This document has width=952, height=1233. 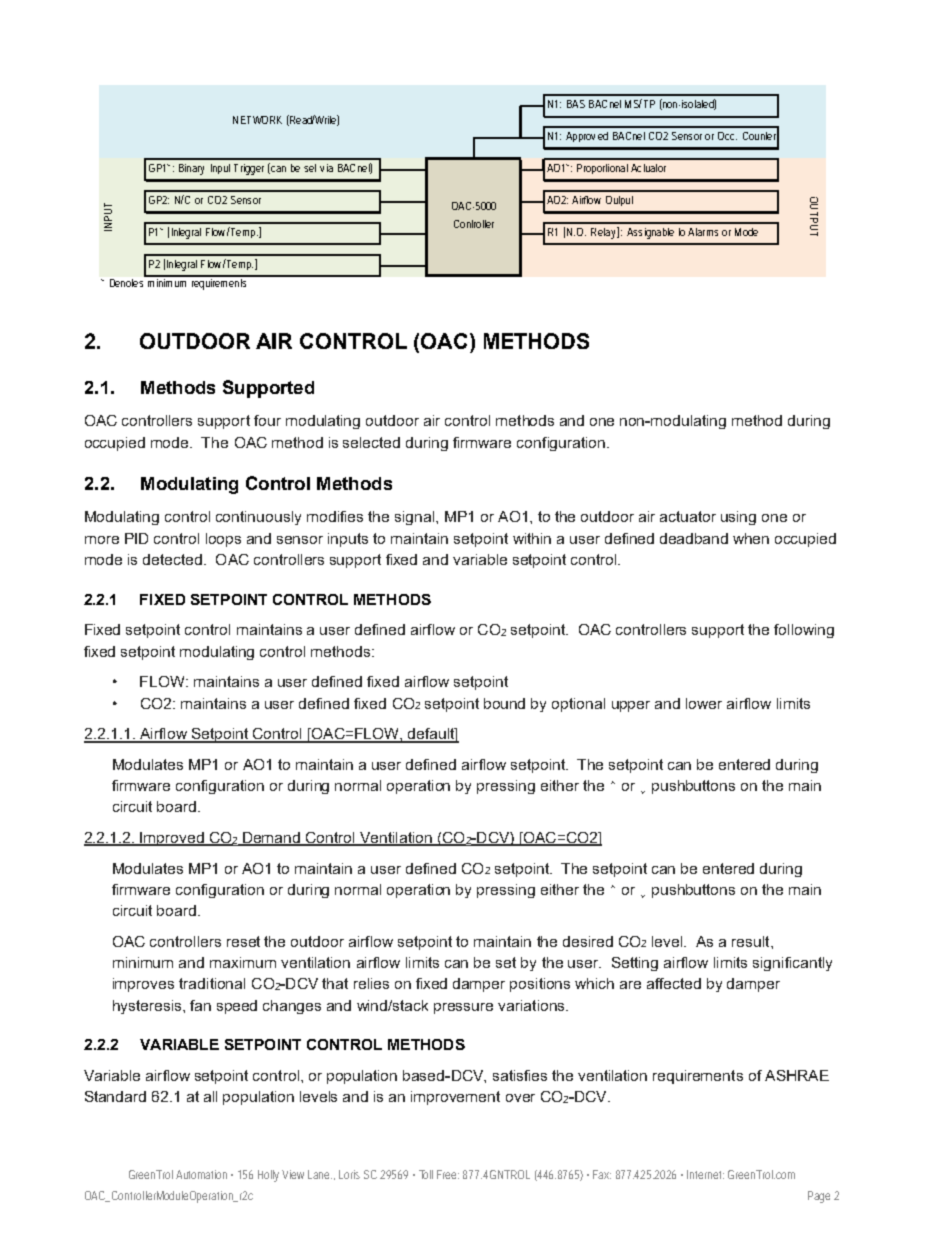 What do you see at coordinates (705, 1174) in the document?
I see `Internet` at bounding box center [705, 1174].
